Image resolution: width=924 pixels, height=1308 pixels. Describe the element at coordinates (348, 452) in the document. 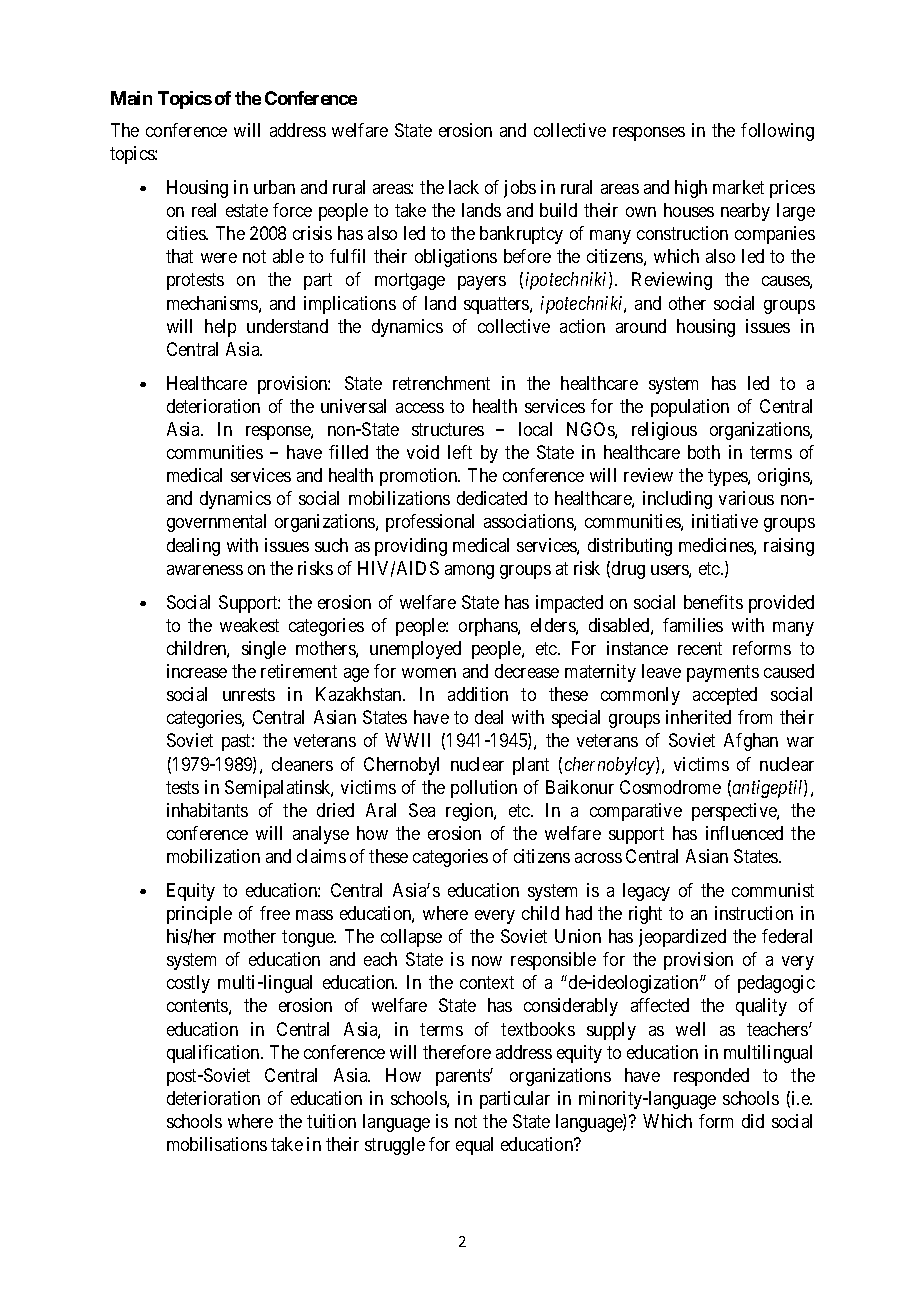

I see `filled` at that location.
